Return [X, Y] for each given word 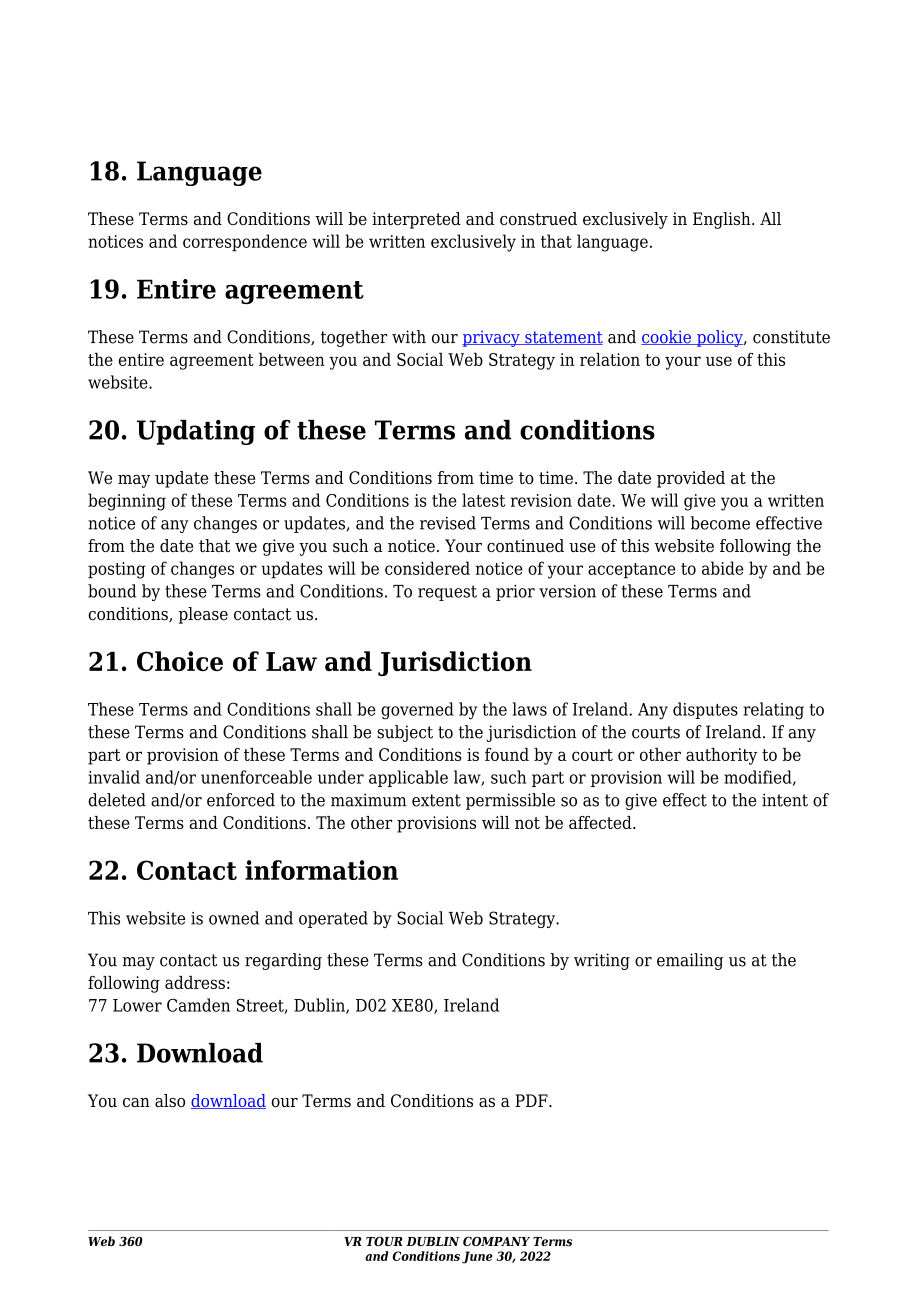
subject [405, 733]
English [723, 220]
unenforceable [256, 777]
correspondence [245, 243]
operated [333, 919]
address [195, 982]
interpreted [416, 220]
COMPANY [496, 1241]
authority [721, 756]
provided [691, 479]
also [170, 1101]
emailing [690, 961]
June [477, 1257]
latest [483, 500]
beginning [127, 502]
